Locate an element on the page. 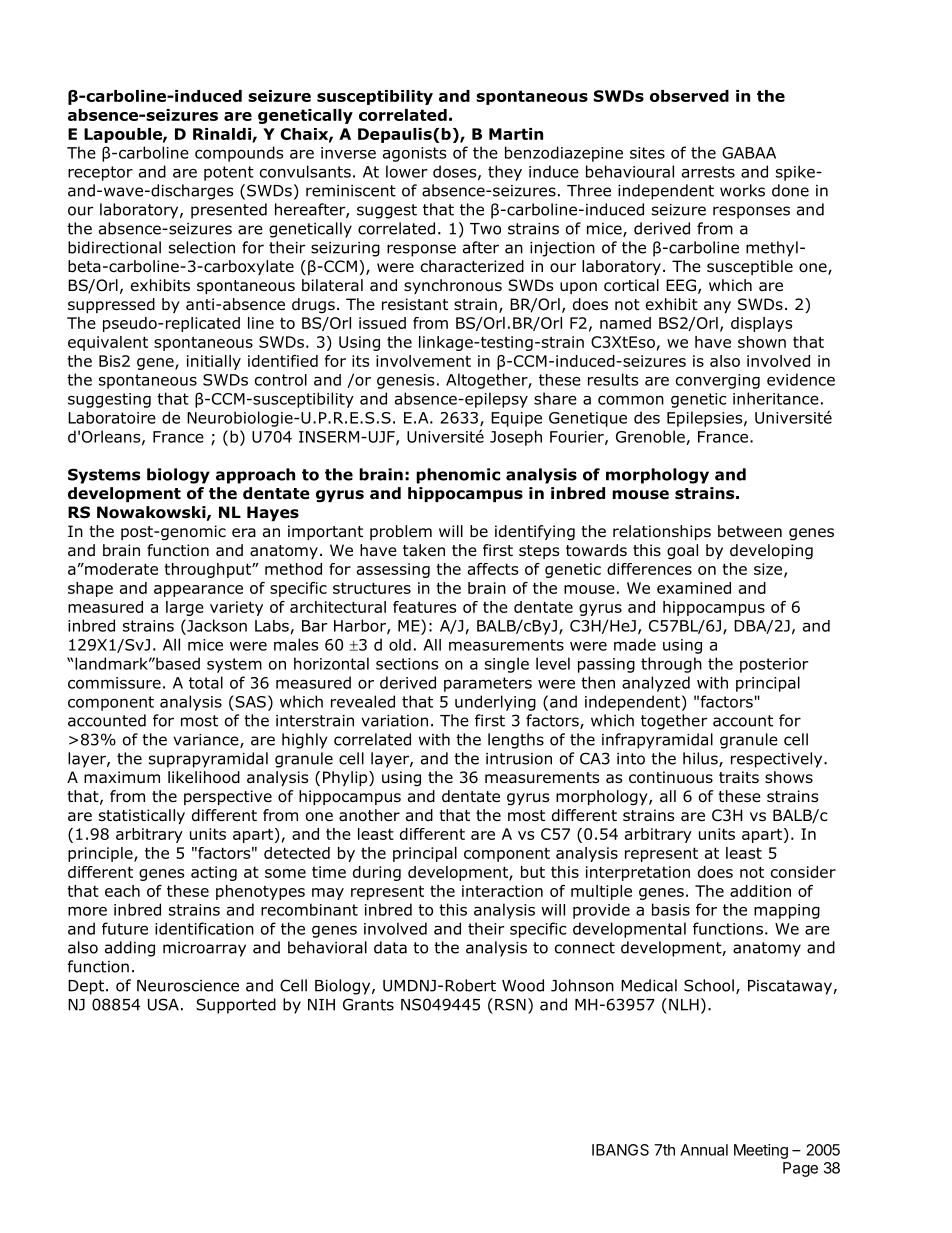  involvement is located at coordinates (423, 361).
